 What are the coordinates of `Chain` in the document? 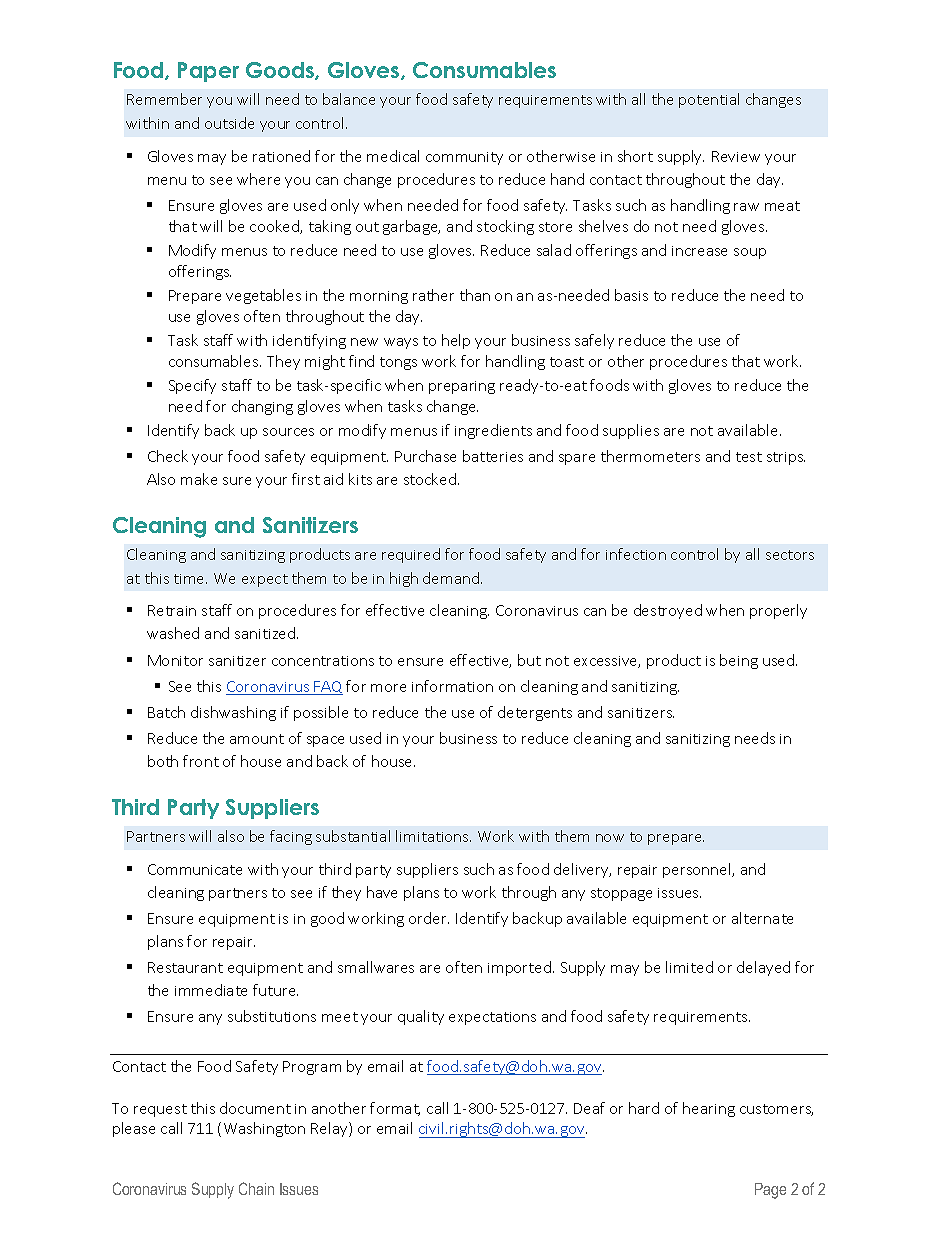 It's located at (256, 1188).
